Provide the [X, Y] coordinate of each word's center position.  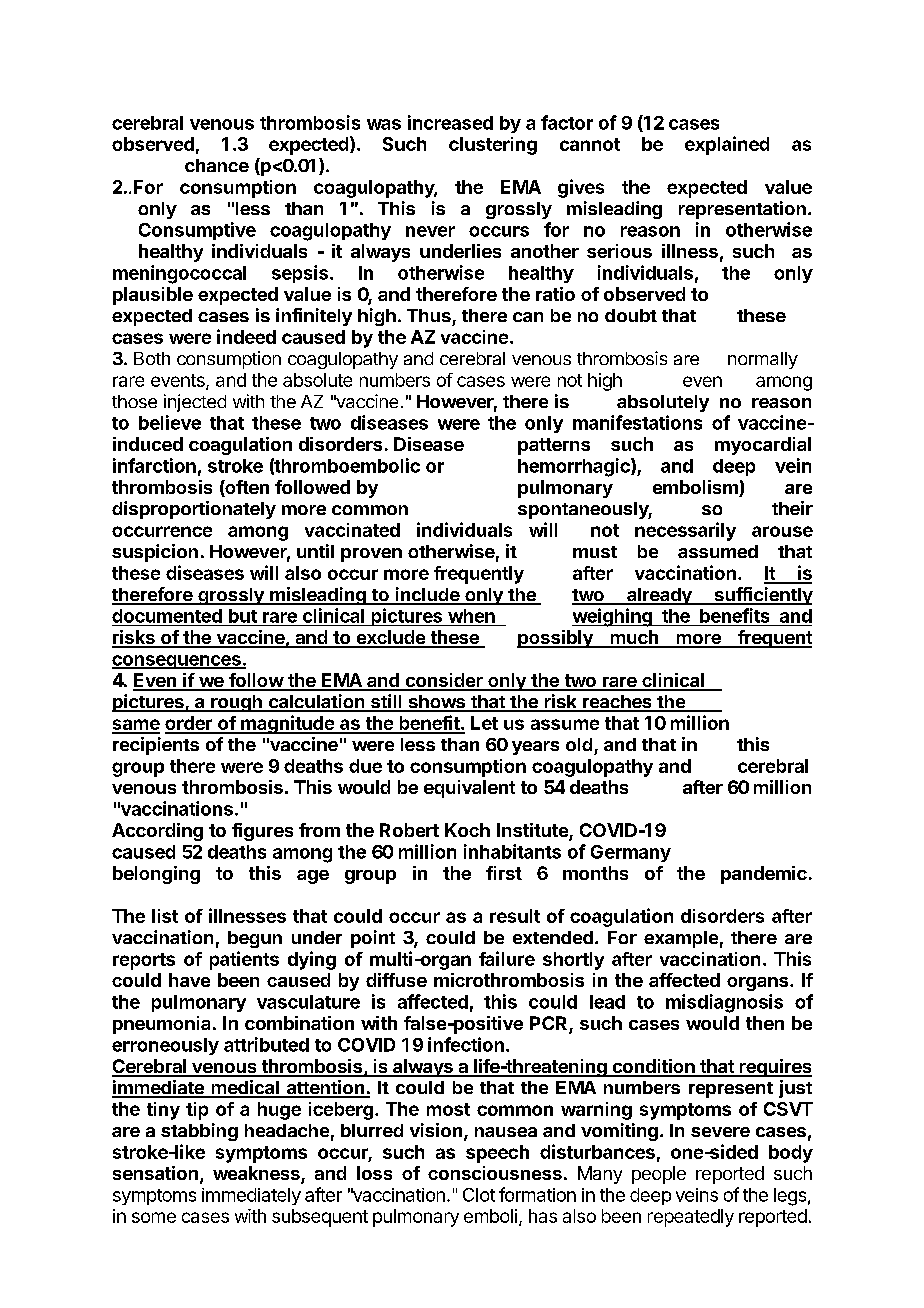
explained [727, 145]
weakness [257, 1174]
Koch [467, 830]
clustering [493, 146]
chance [217, 165]
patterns [554, 446]
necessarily [685, 531]
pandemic [764, 875]
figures [262, 832]
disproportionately [194, 510]
